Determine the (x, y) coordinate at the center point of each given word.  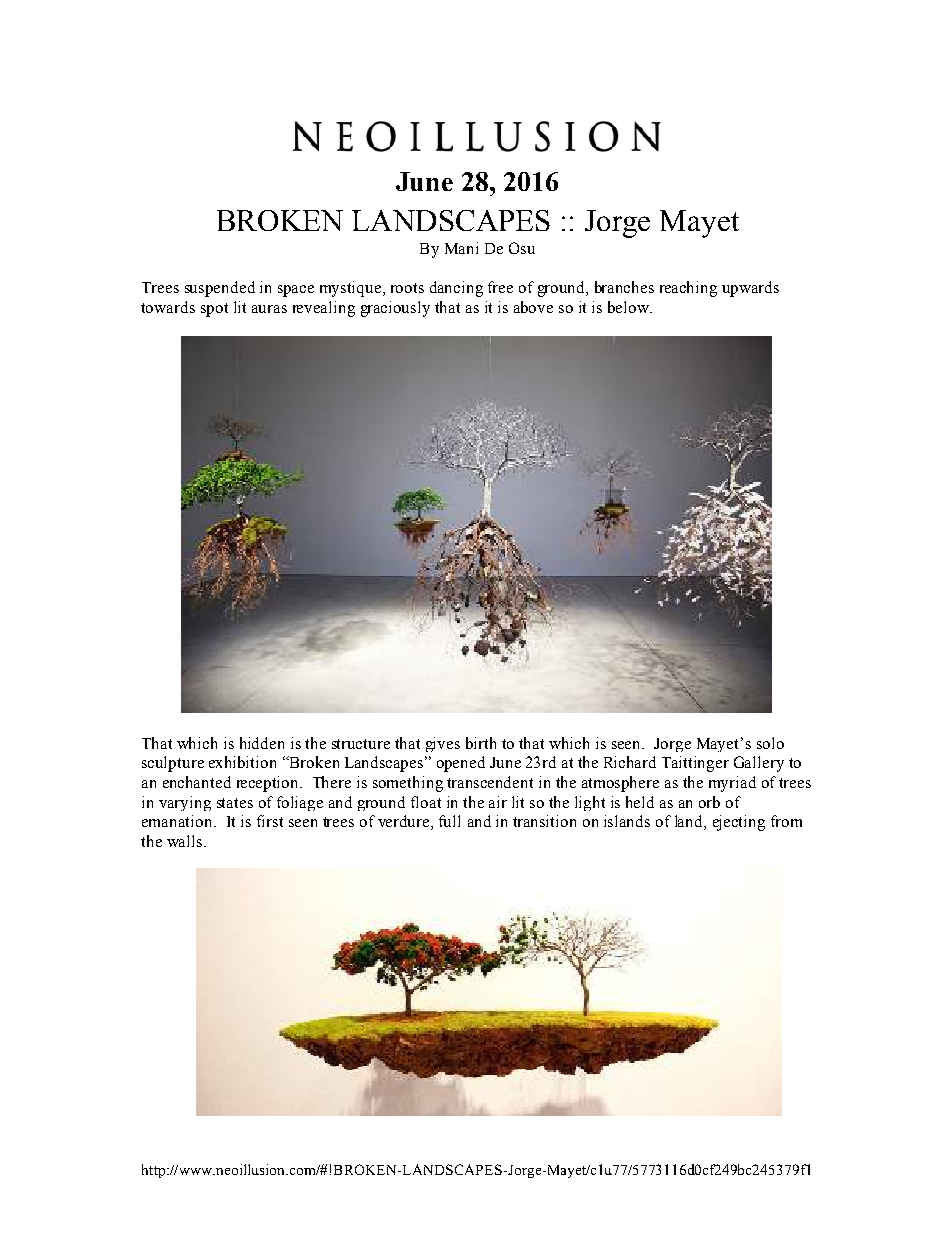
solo (770, 743)
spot (214, 310)
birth (481, 743)
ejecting (739, 823)
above (533, 307)
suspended (220, 289)
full (449, 821)
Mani (461, 248)
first (270, 821)
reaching (688, 289)
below (629, 307)
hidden (262, 743)
